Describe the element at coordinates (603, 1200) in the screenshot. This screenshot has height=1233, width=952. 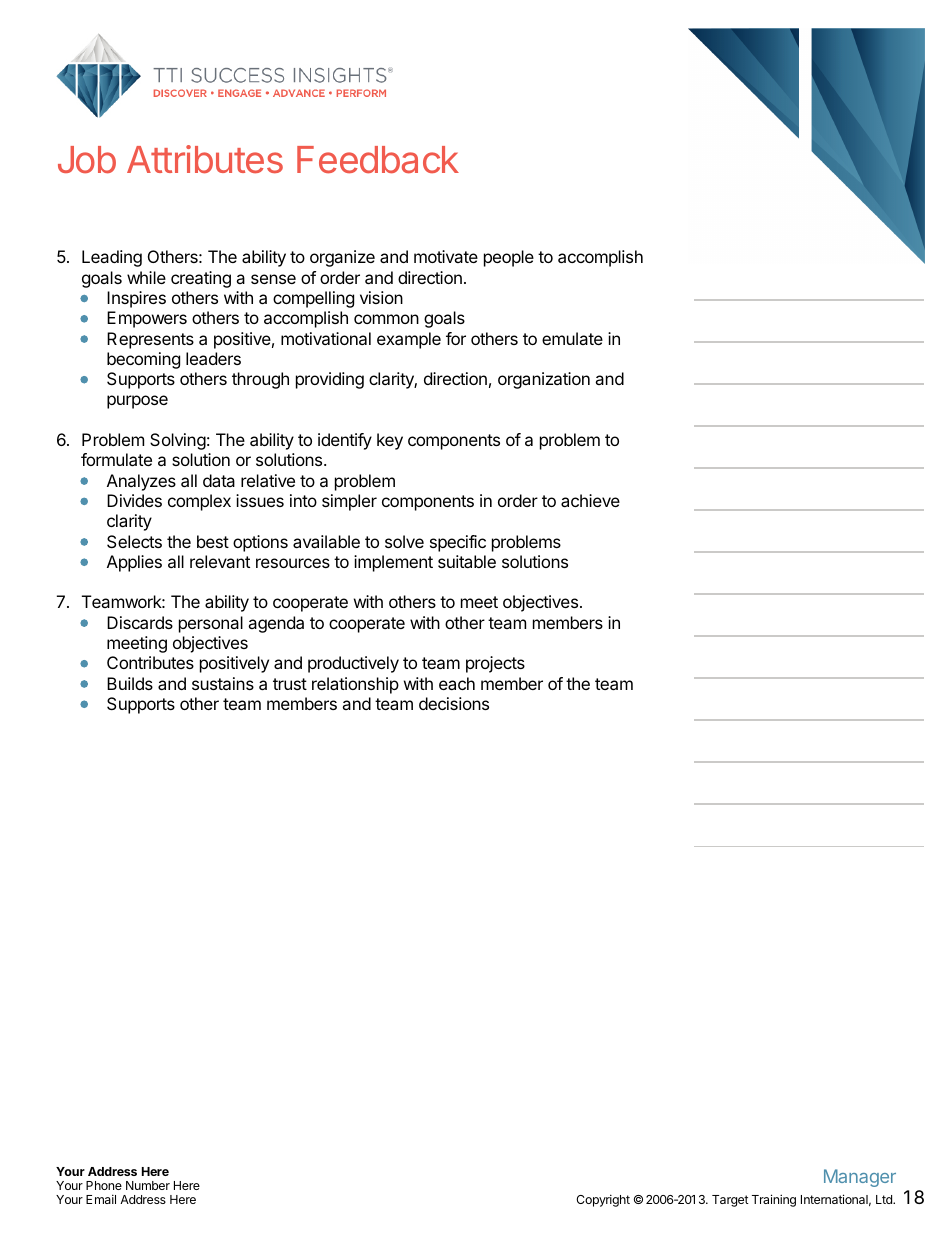
I see `Copyright` at that location.
